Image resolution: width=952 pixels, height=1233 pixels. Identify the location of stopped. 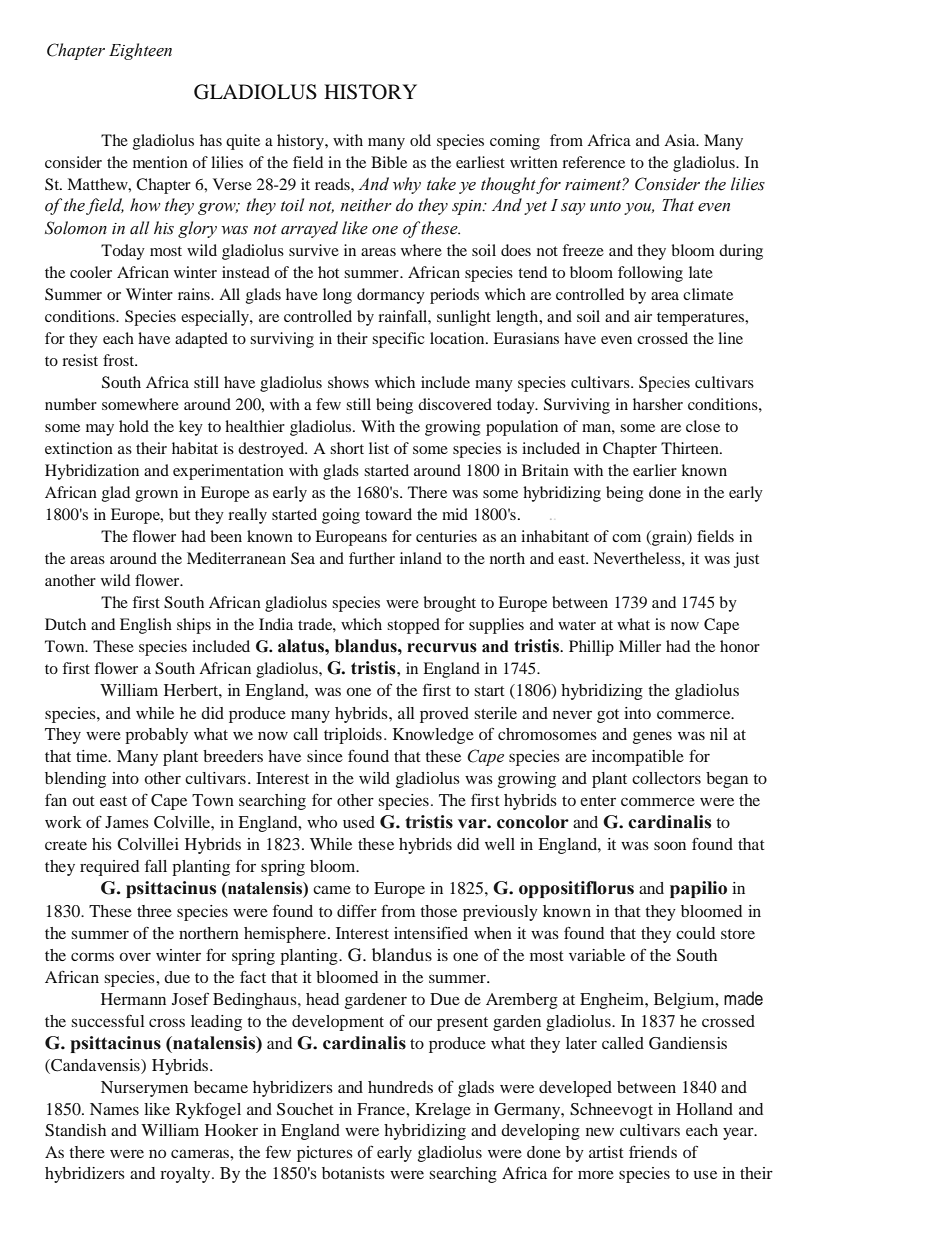
(413, 626).
